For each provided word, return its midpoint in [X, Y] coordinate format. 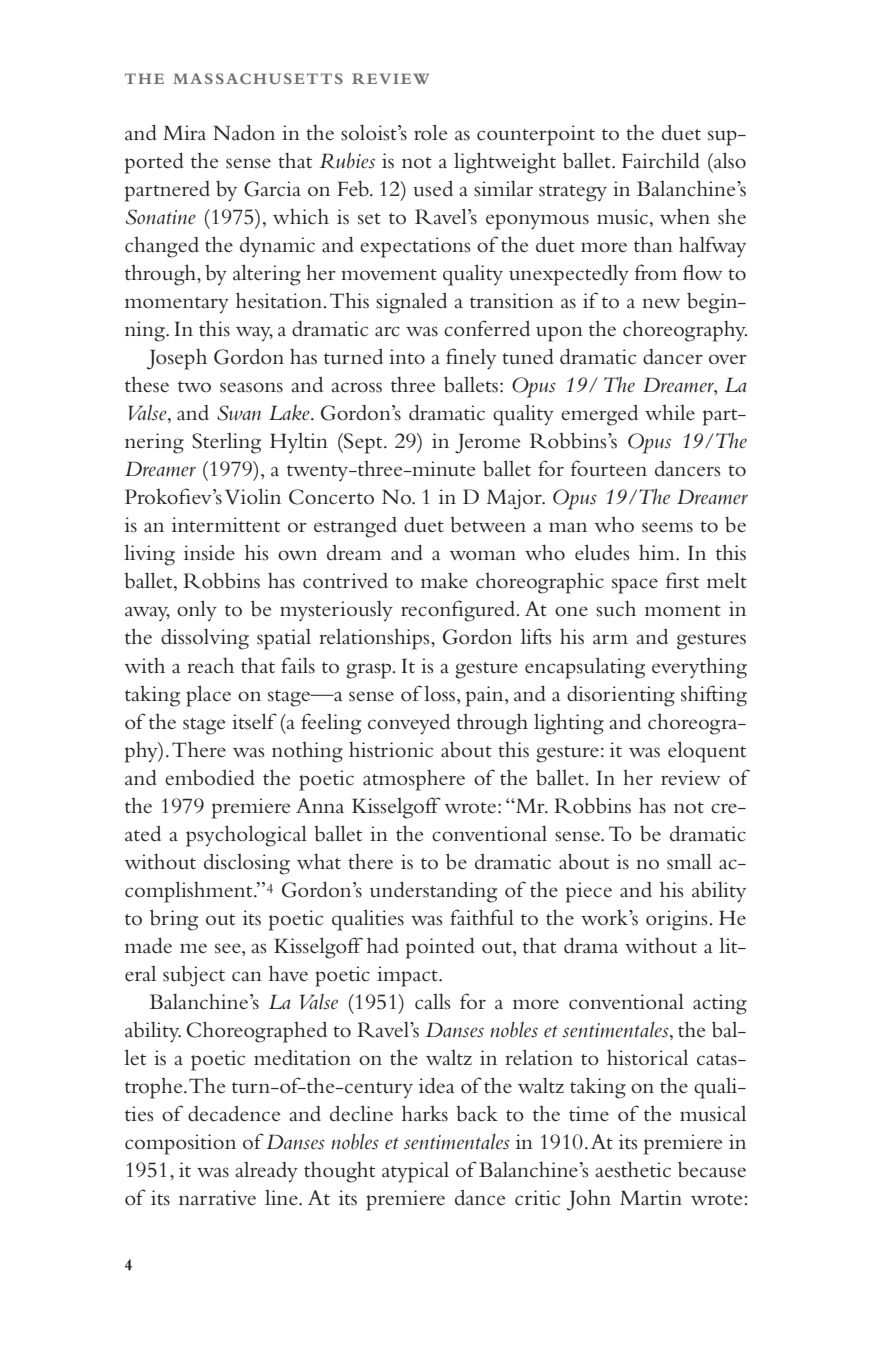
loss [439, 693]
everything [699, 668]
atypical [415, 1172]
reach [210, 666]
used [433, 189]
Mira [184, 133]
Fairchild [661, 160]
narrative [217, 1198]
